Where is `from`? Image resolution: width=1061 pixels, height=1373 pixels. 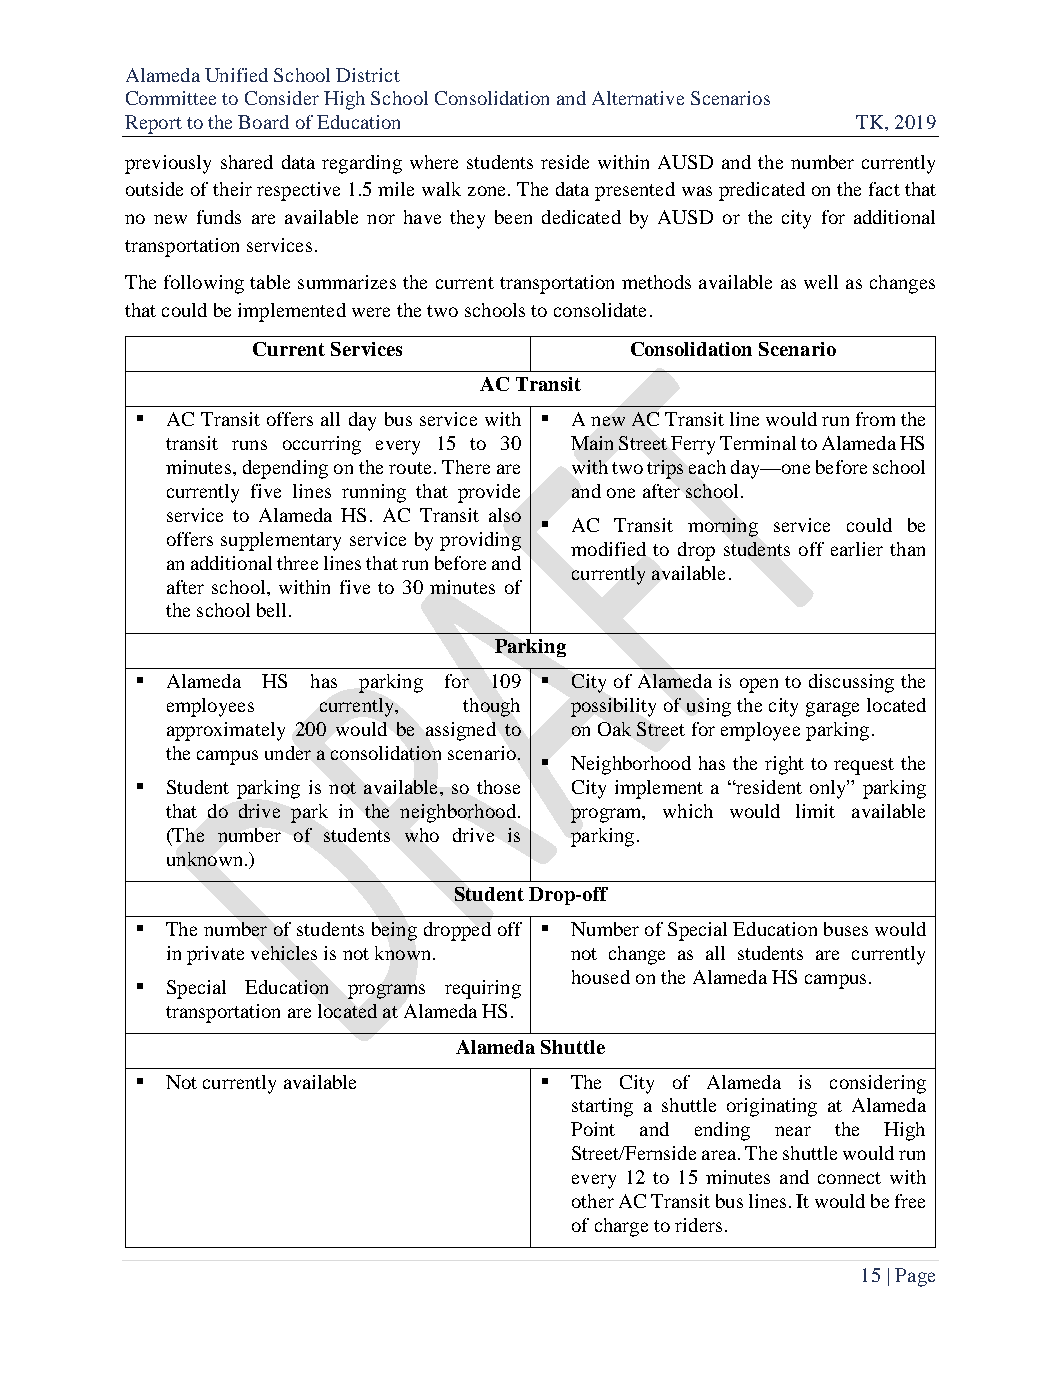 from is located at coordinates (875, 419).
